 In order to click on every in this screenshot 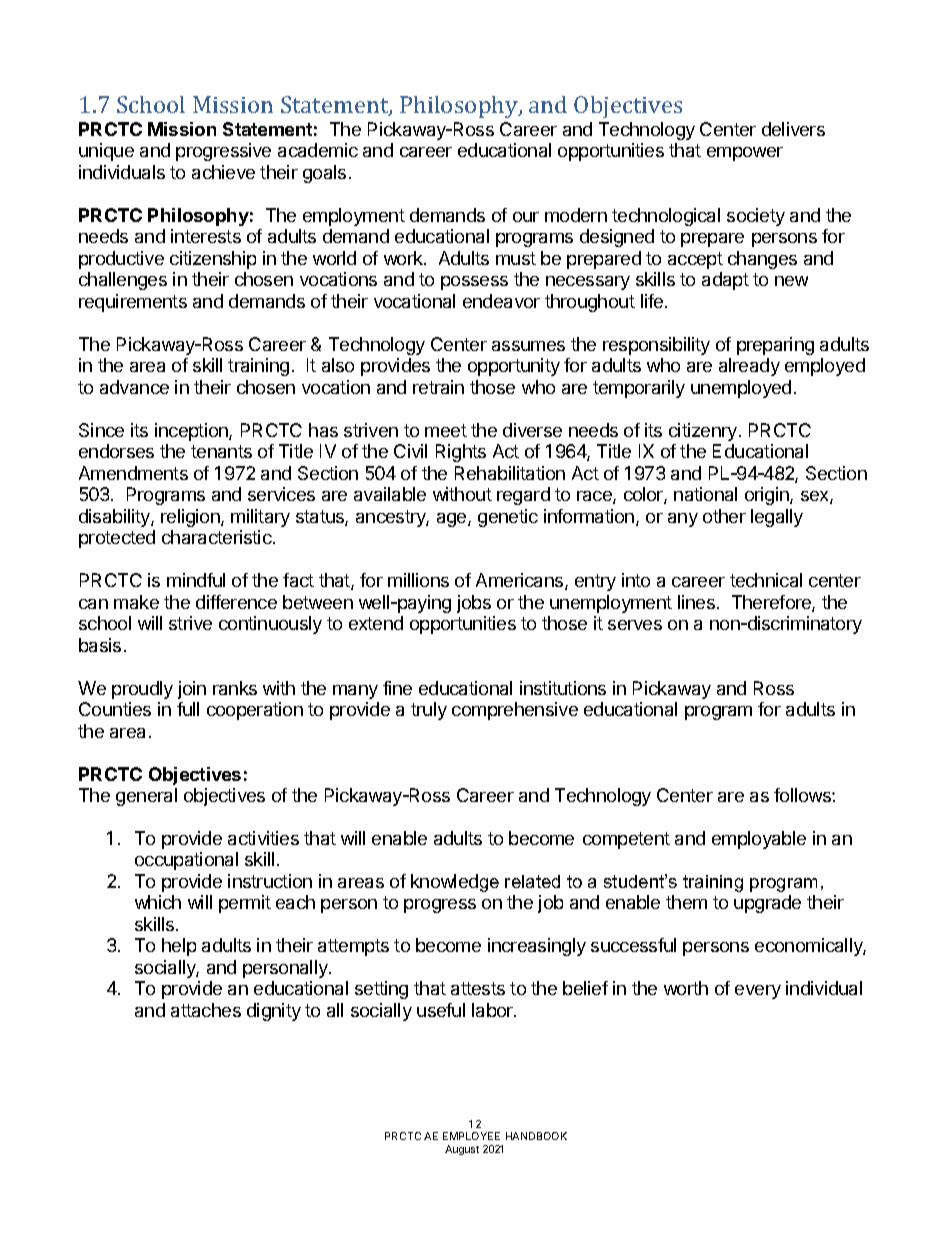, I will do `click(758, 992)`.
